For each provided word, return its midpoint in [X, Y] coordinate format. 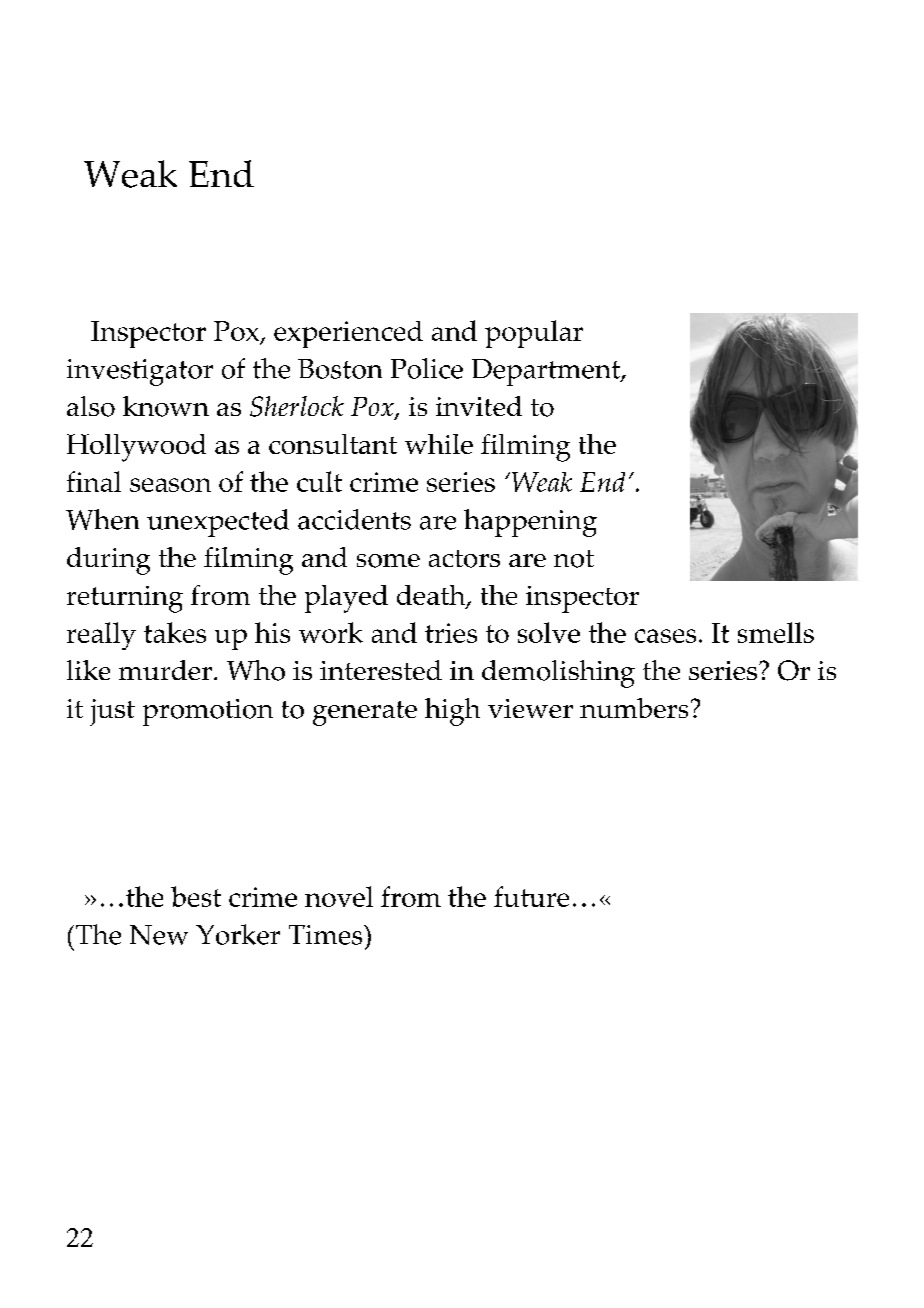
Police [427, 368]
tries [451, 633]
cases [665, 636]
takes [175, 632]
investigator [140, 372]
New [159, 935]
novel [339, 896]
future [531, 896]
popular [534, 334]
